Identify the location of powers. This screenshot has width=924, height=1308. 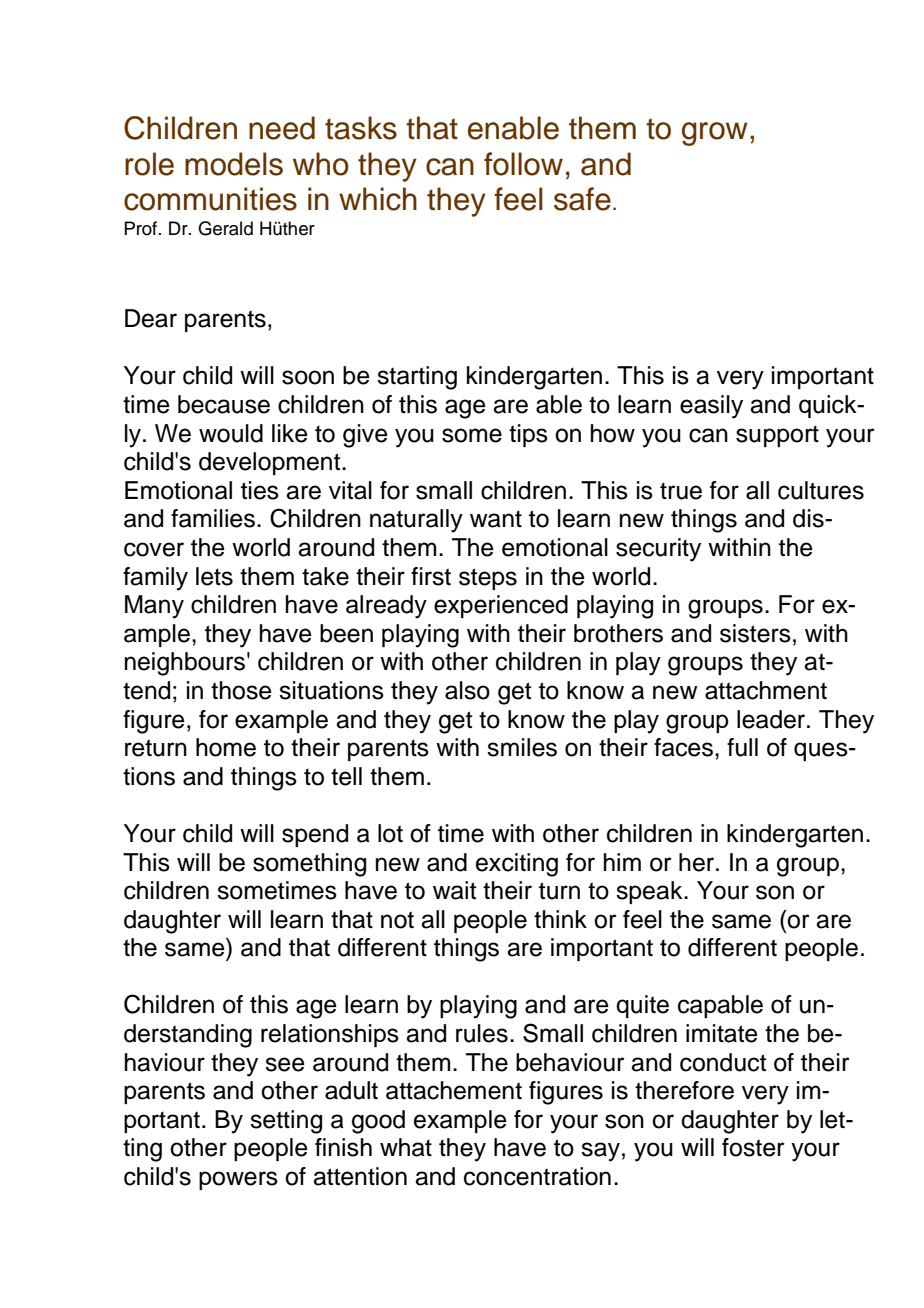
(238, 1180).
